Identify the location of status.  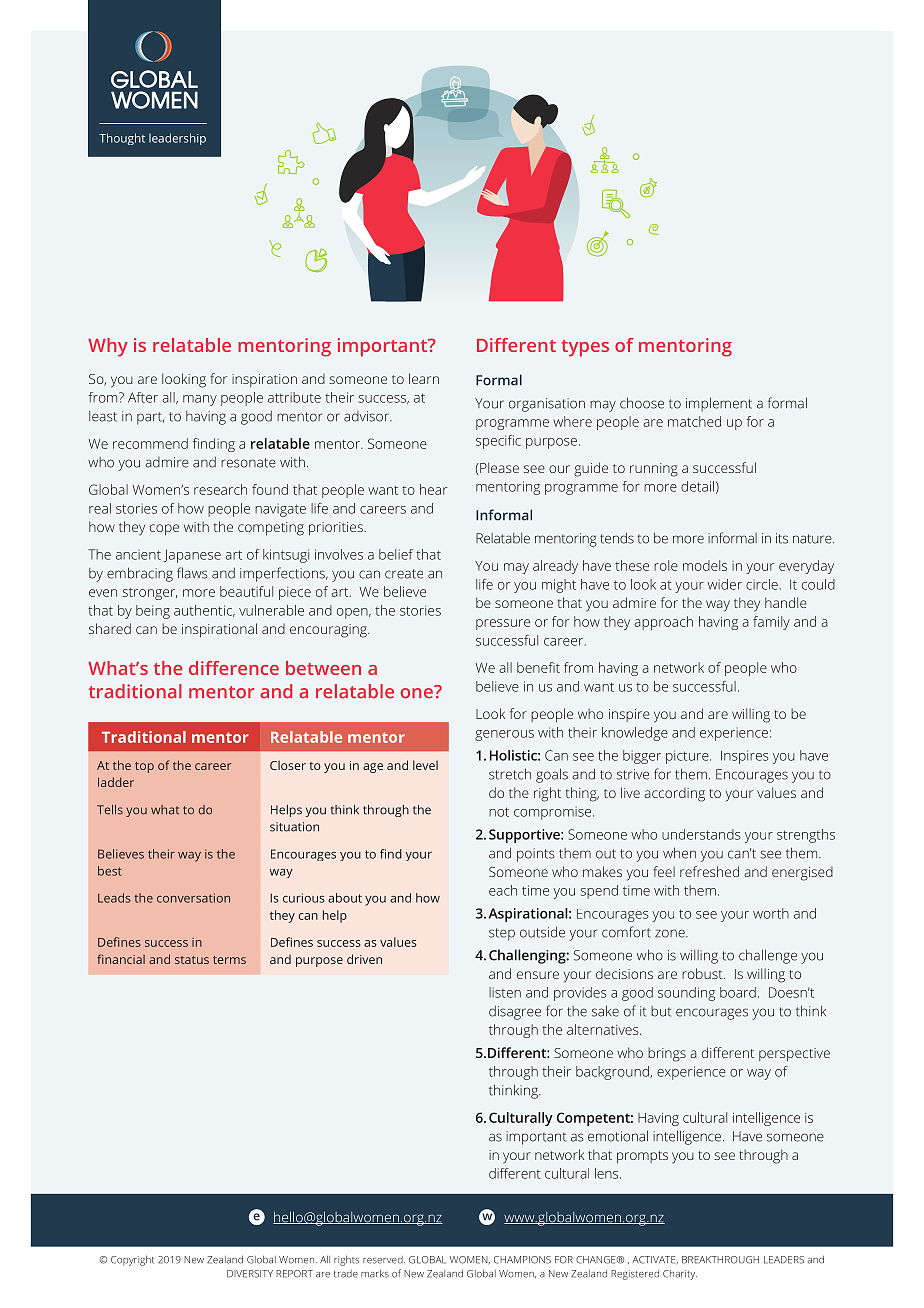
(192, 960).
